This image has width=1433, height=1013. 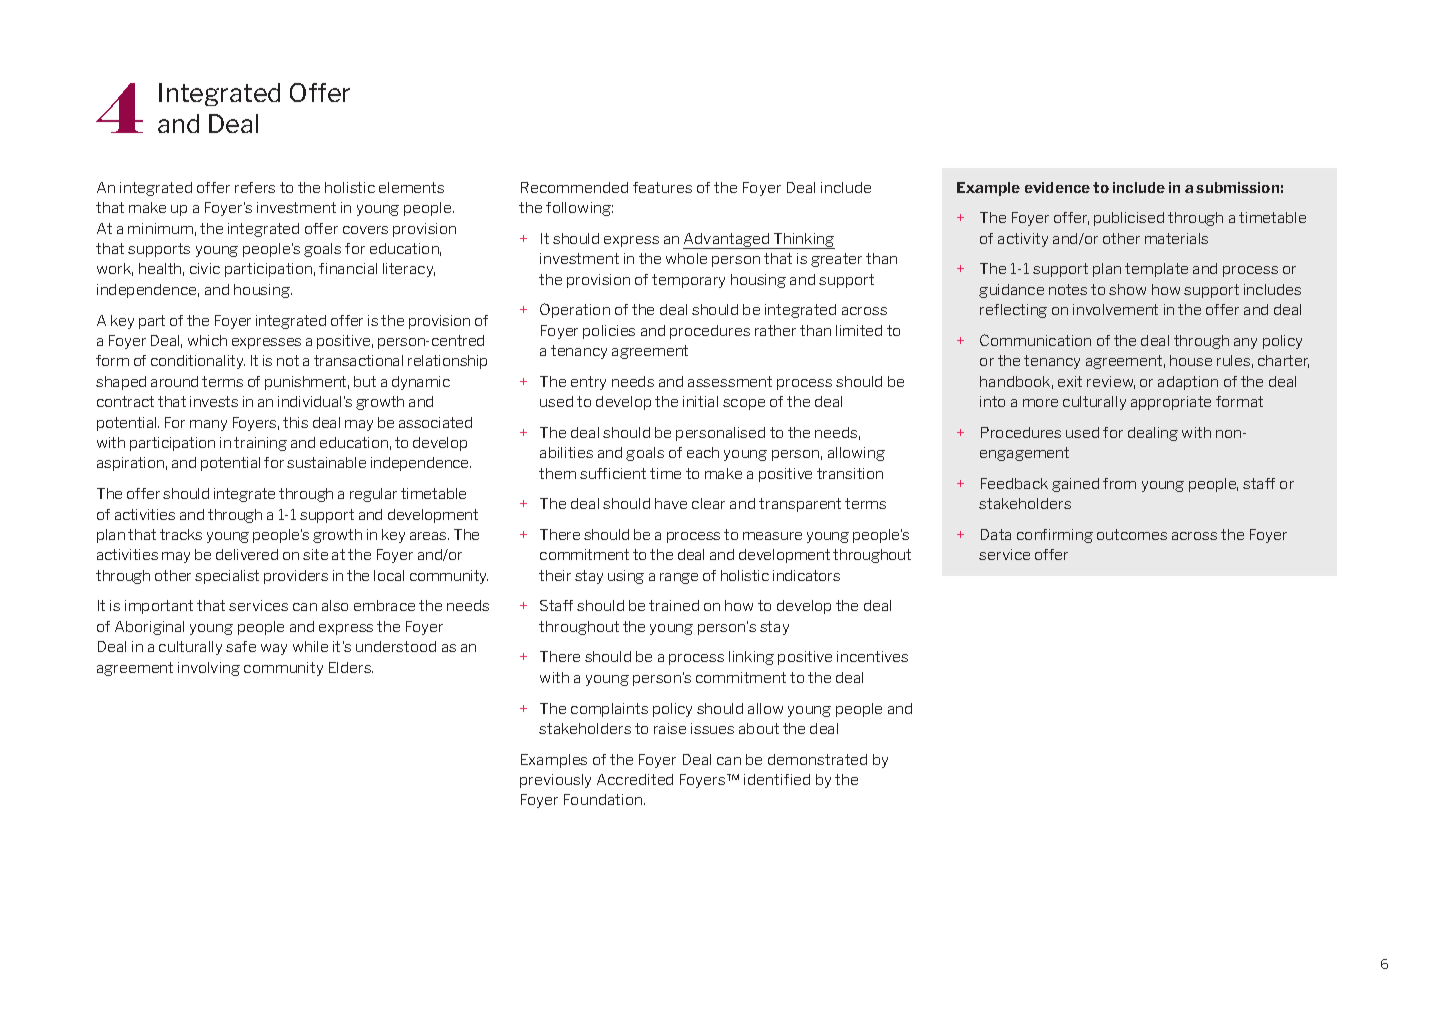 I want to click on from, so click(x=1119, y=483).
